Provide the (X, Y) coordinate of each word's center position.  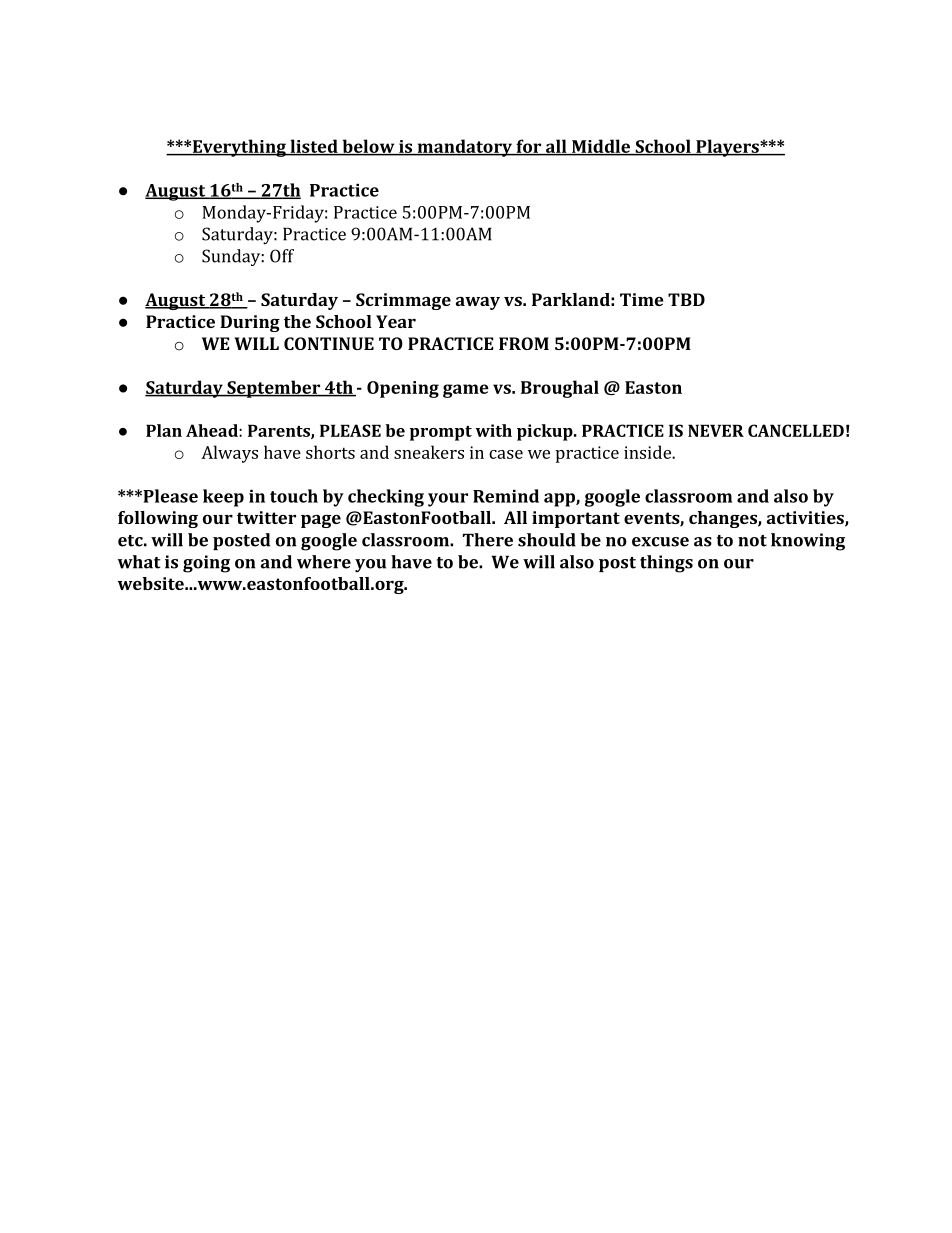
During (250, 323)
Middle (601, 147)
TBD (686, 299)
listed (314, 147)
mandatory (465, 148)
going (206, 564)
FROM (524, 343)
